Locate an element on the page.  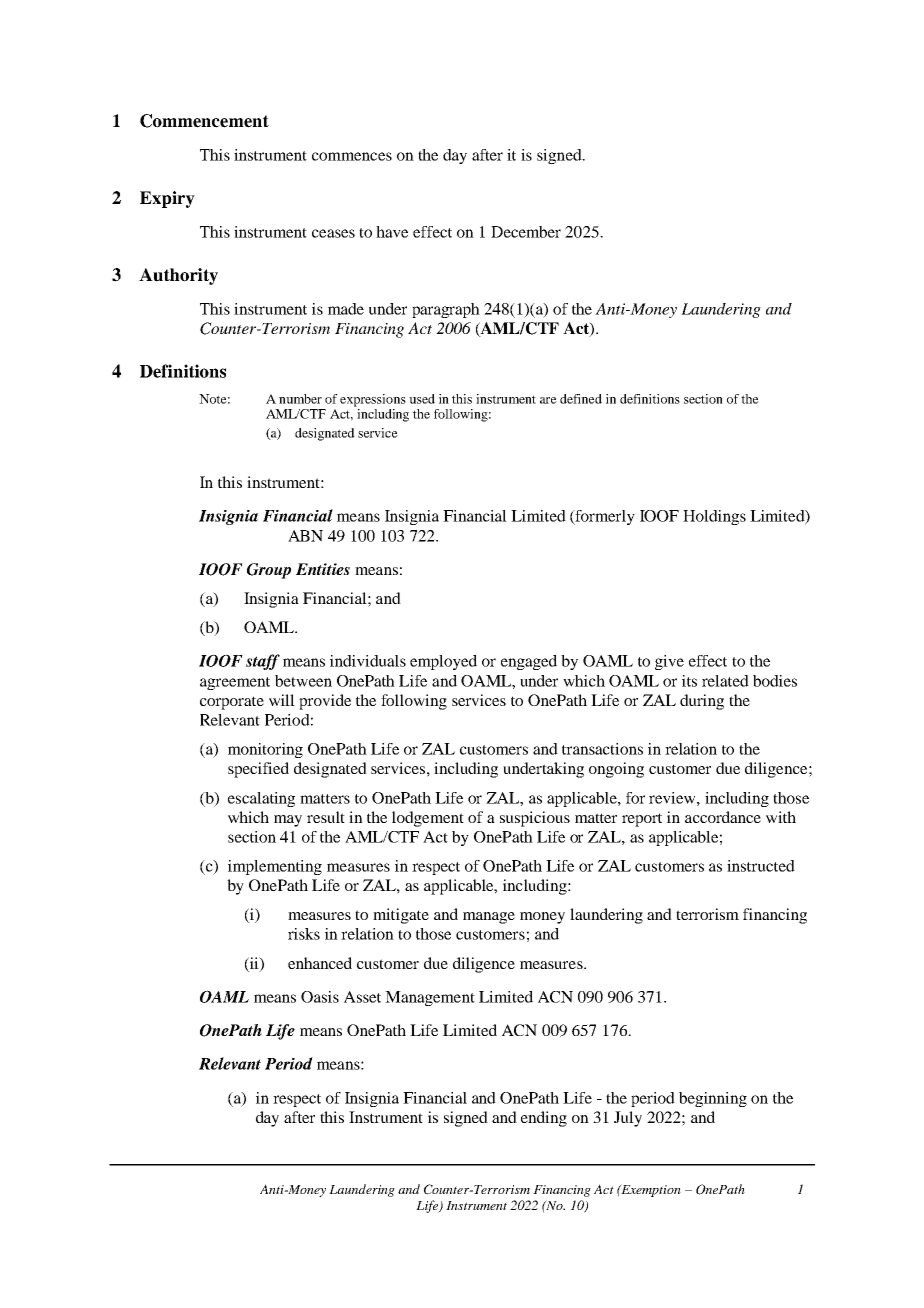
ending is located at coordinates (544, 1119).
